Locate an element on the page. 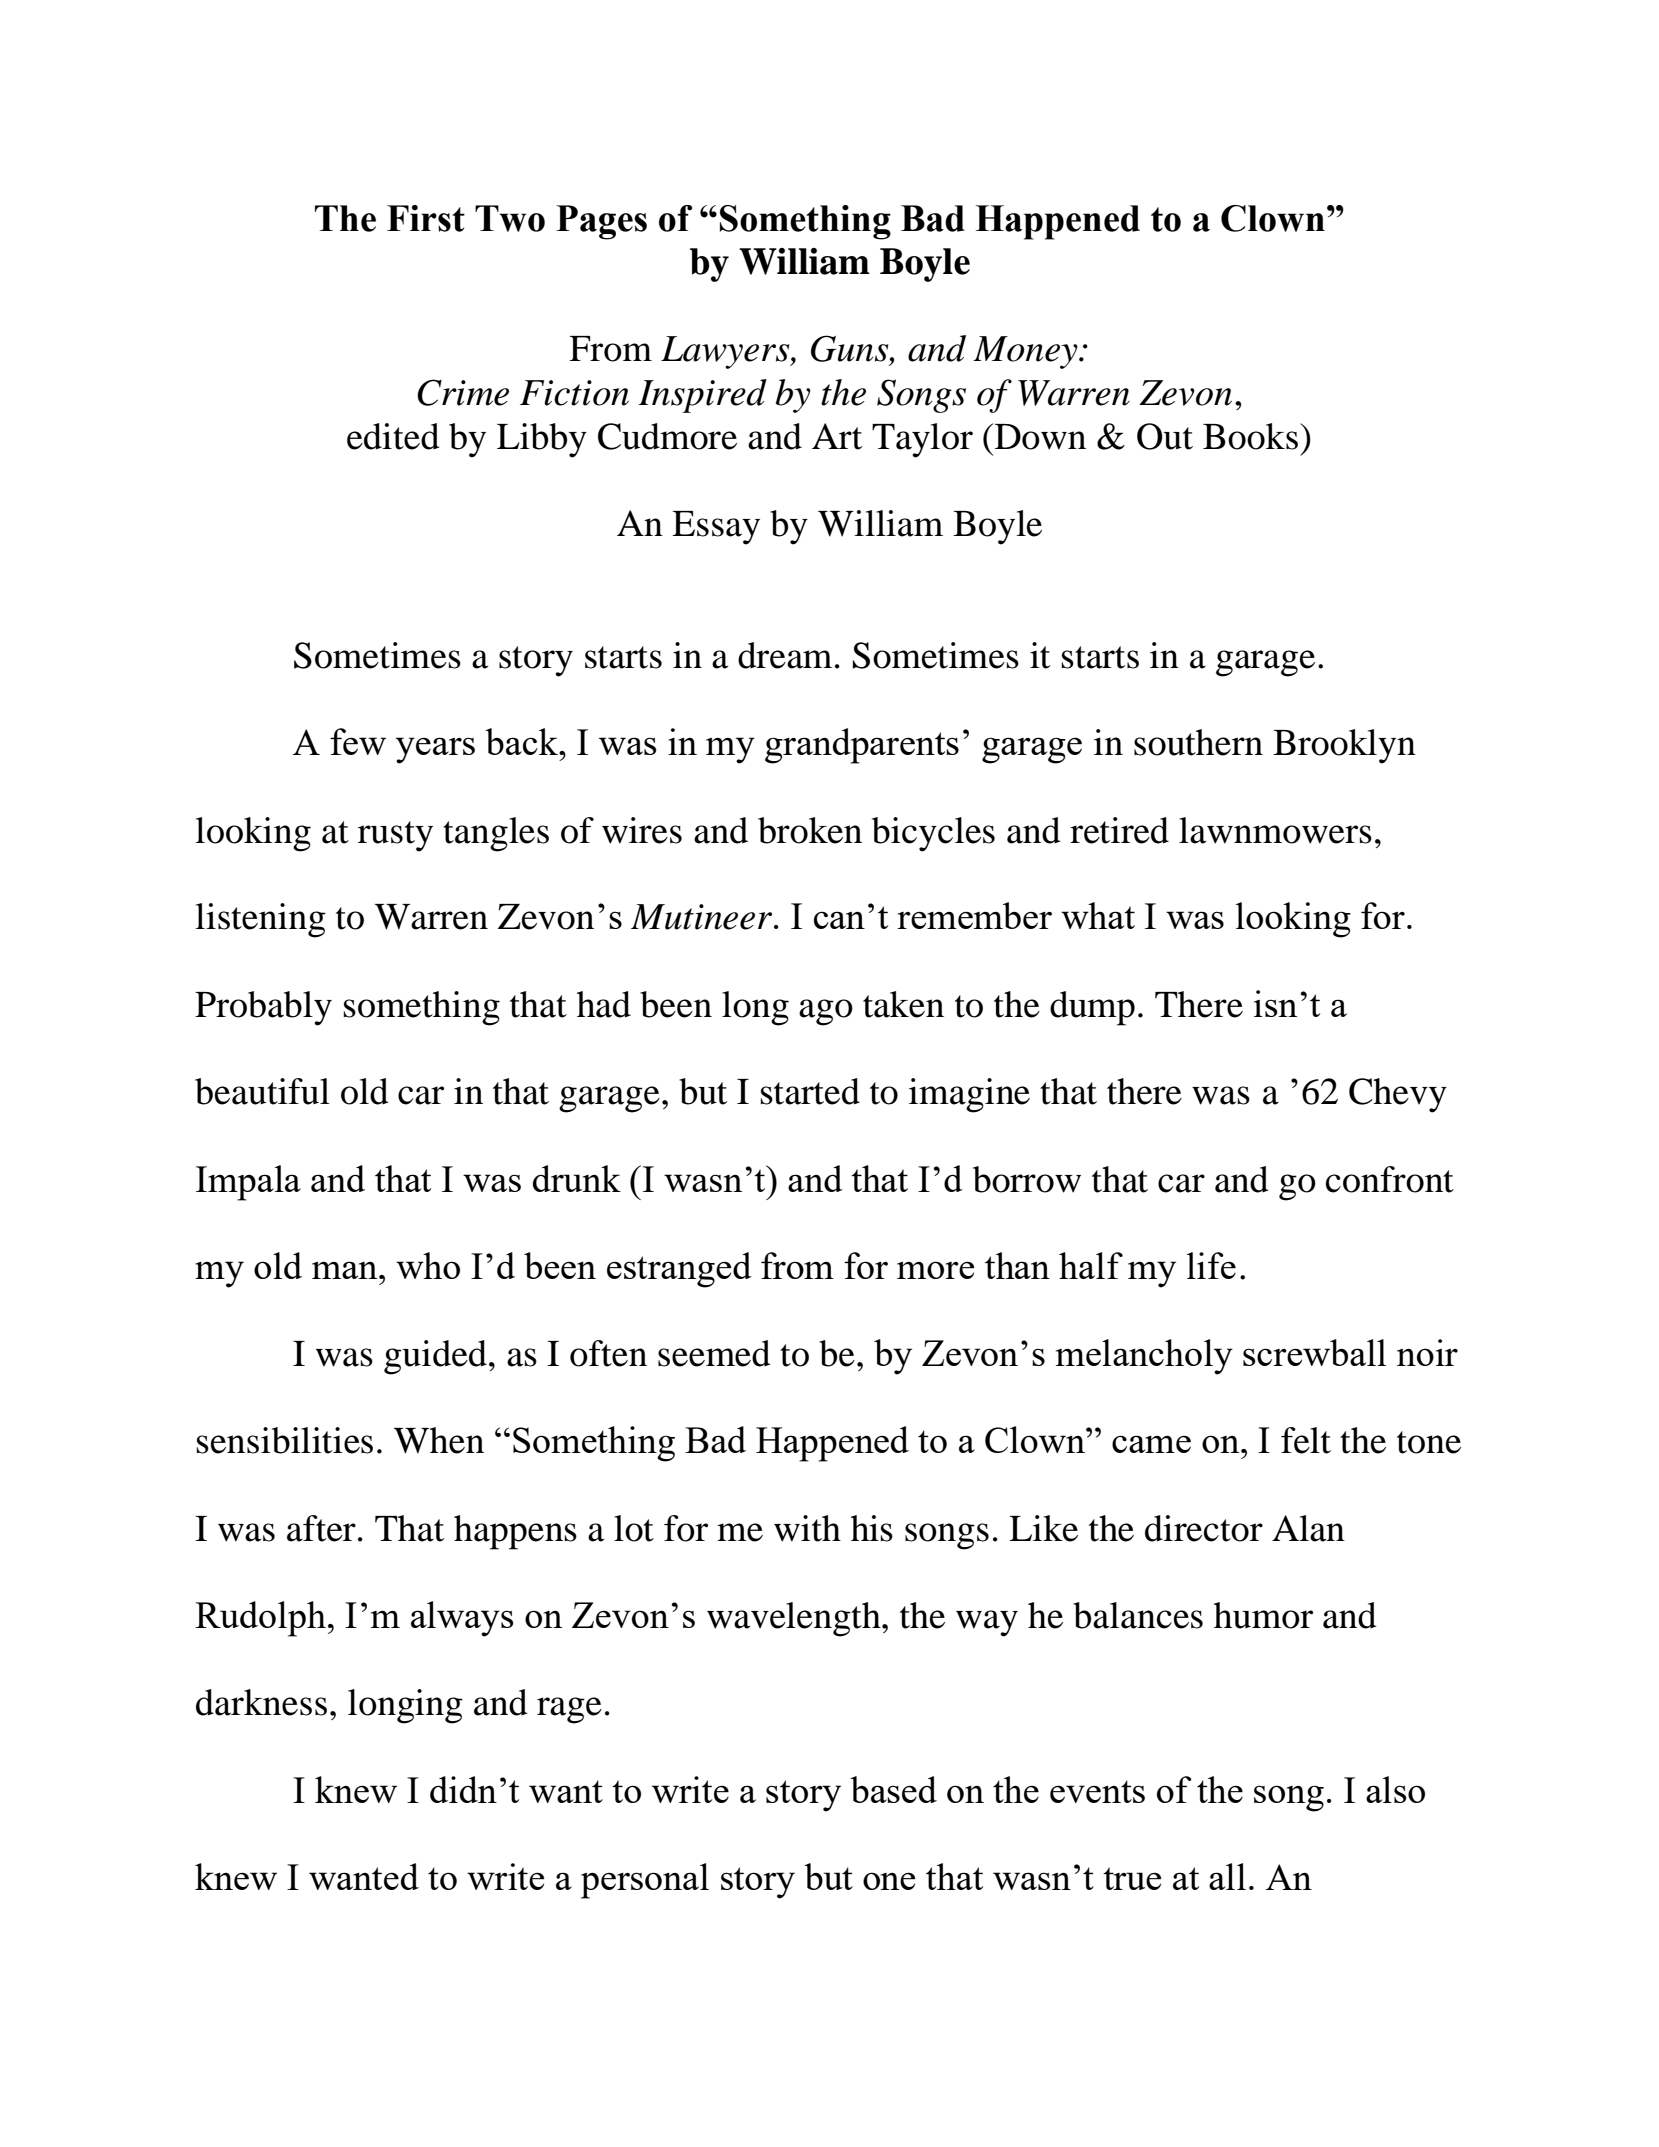 This page has height=2147, width=1659. Brooklyn is located at coordinates (1344, 746).
